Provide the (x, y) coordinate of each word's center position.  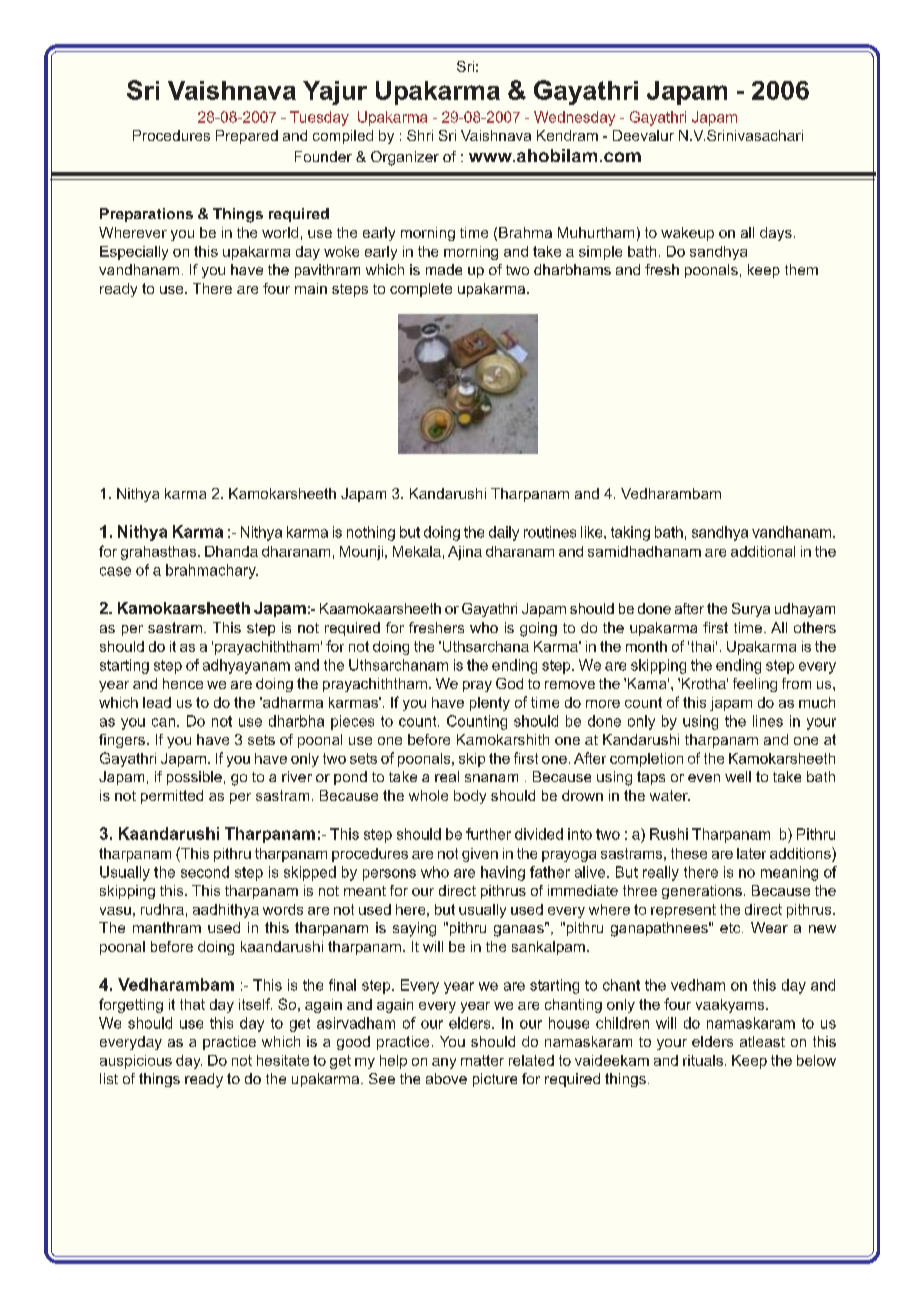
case (115, 571)
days (776, 234)
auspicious (136, 1062)
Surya (751, 610)
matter (482, 1060)
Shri (420, 135)
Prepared (247, 137)
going (538, 629)
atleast (762, 1041)
